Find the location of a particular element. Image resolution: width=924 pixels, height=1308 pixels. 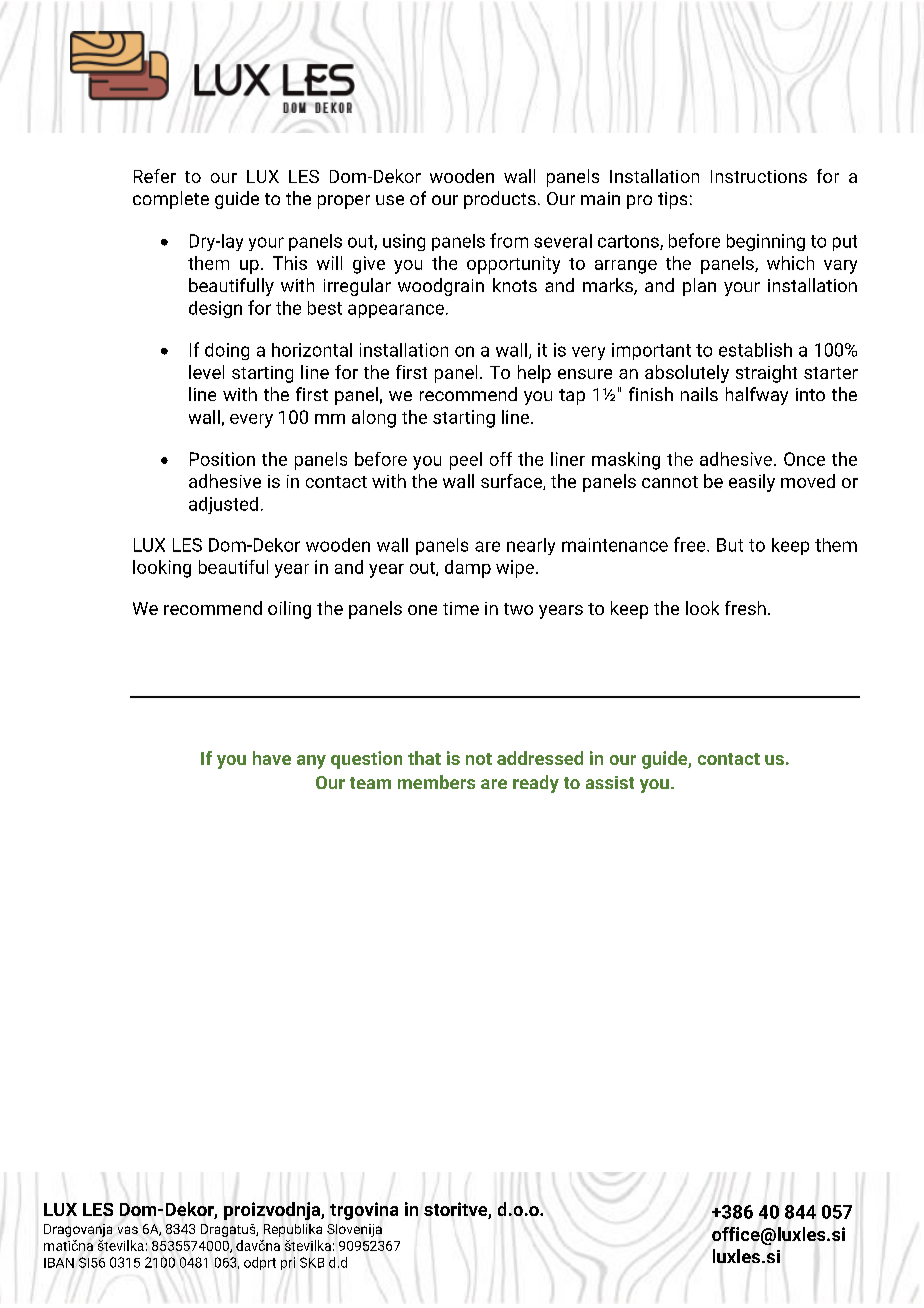

products is located at coordinates (500, 200).
